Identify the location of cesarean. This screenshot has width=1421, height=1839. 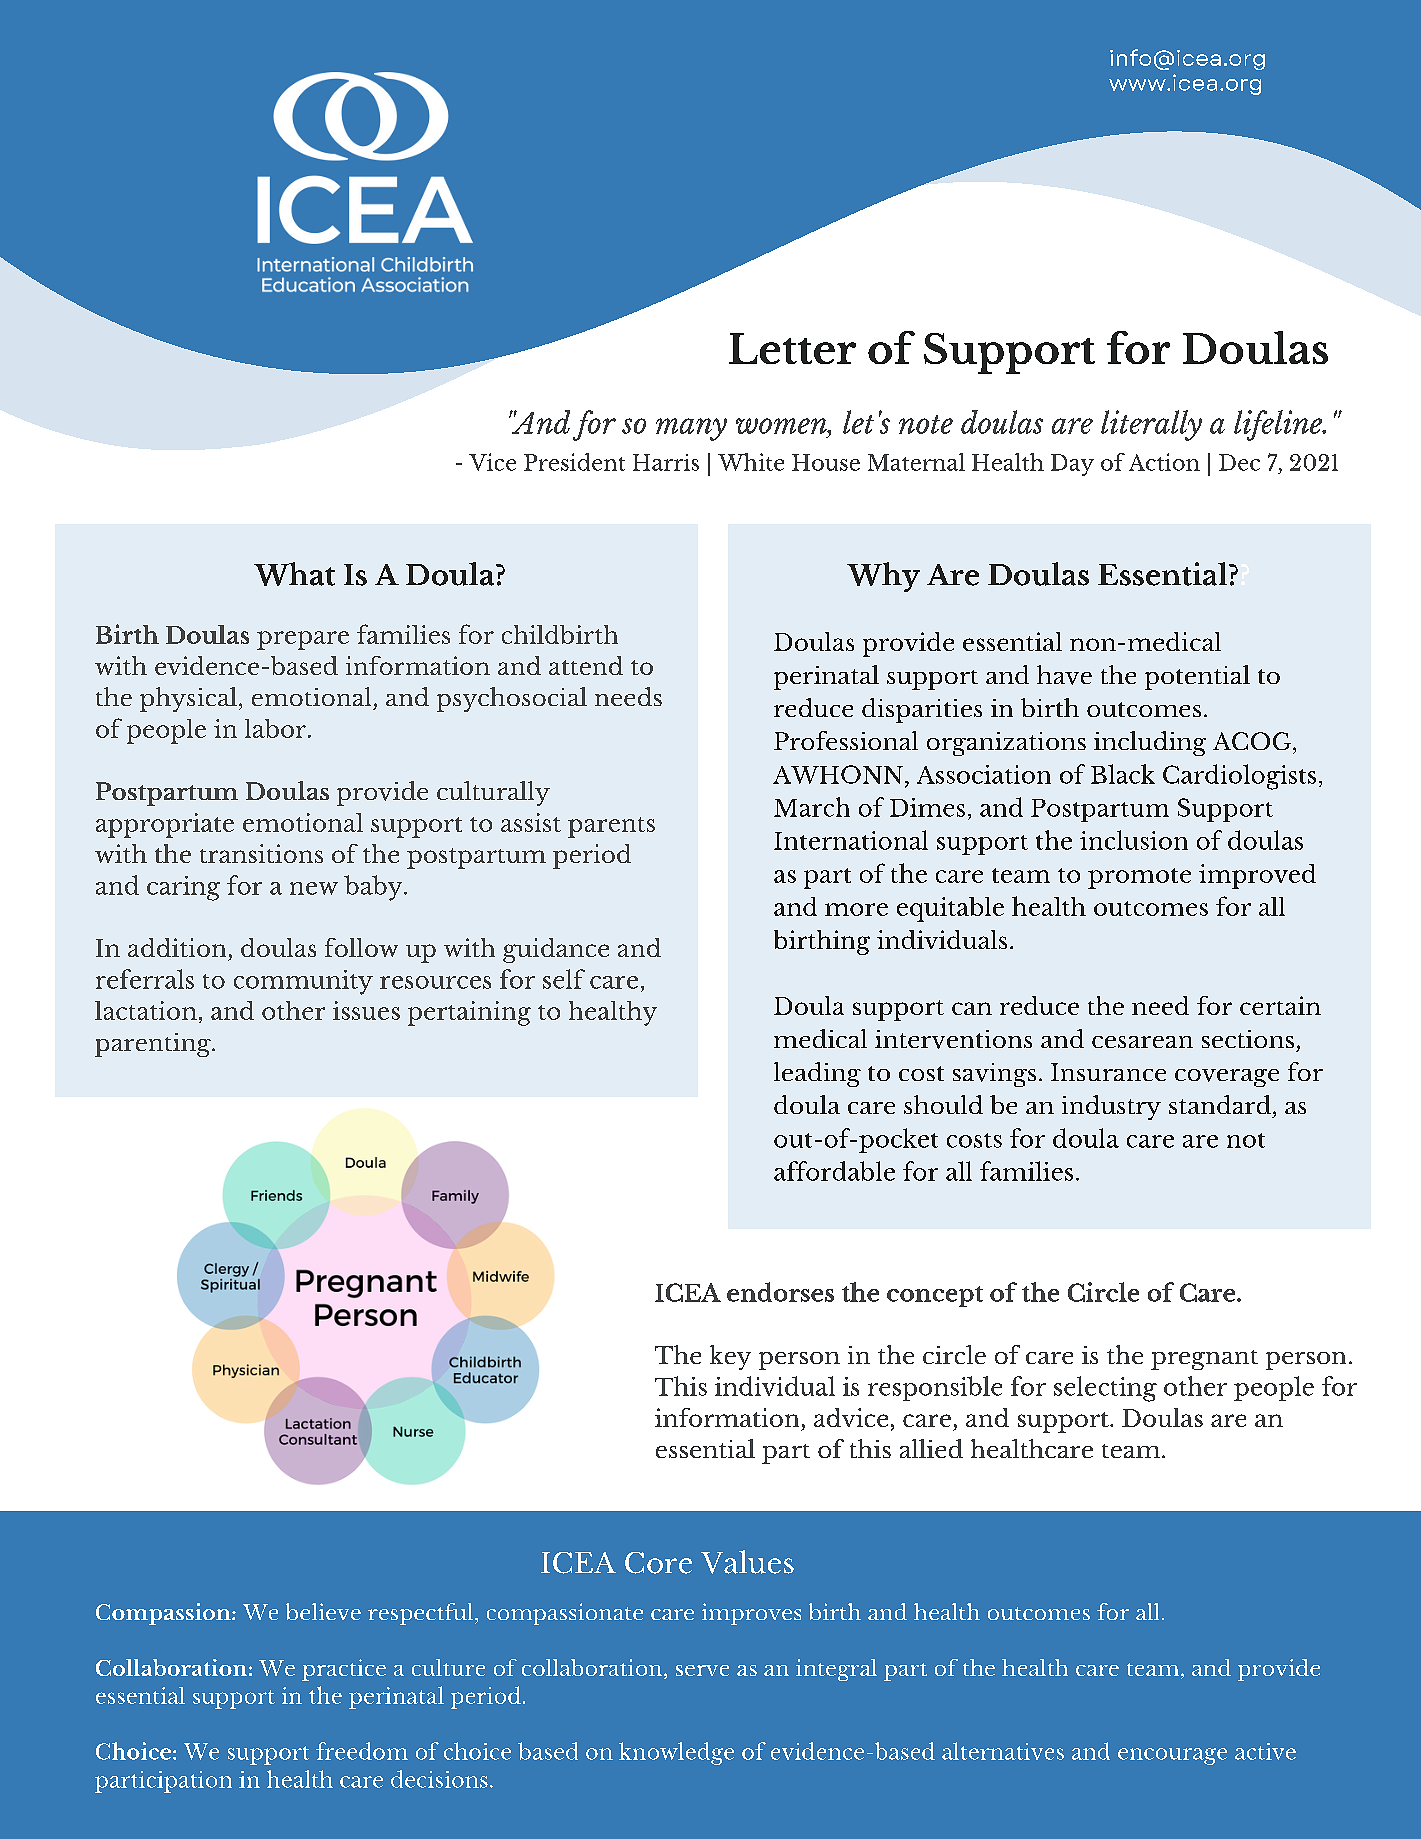
(1142, 1042).
